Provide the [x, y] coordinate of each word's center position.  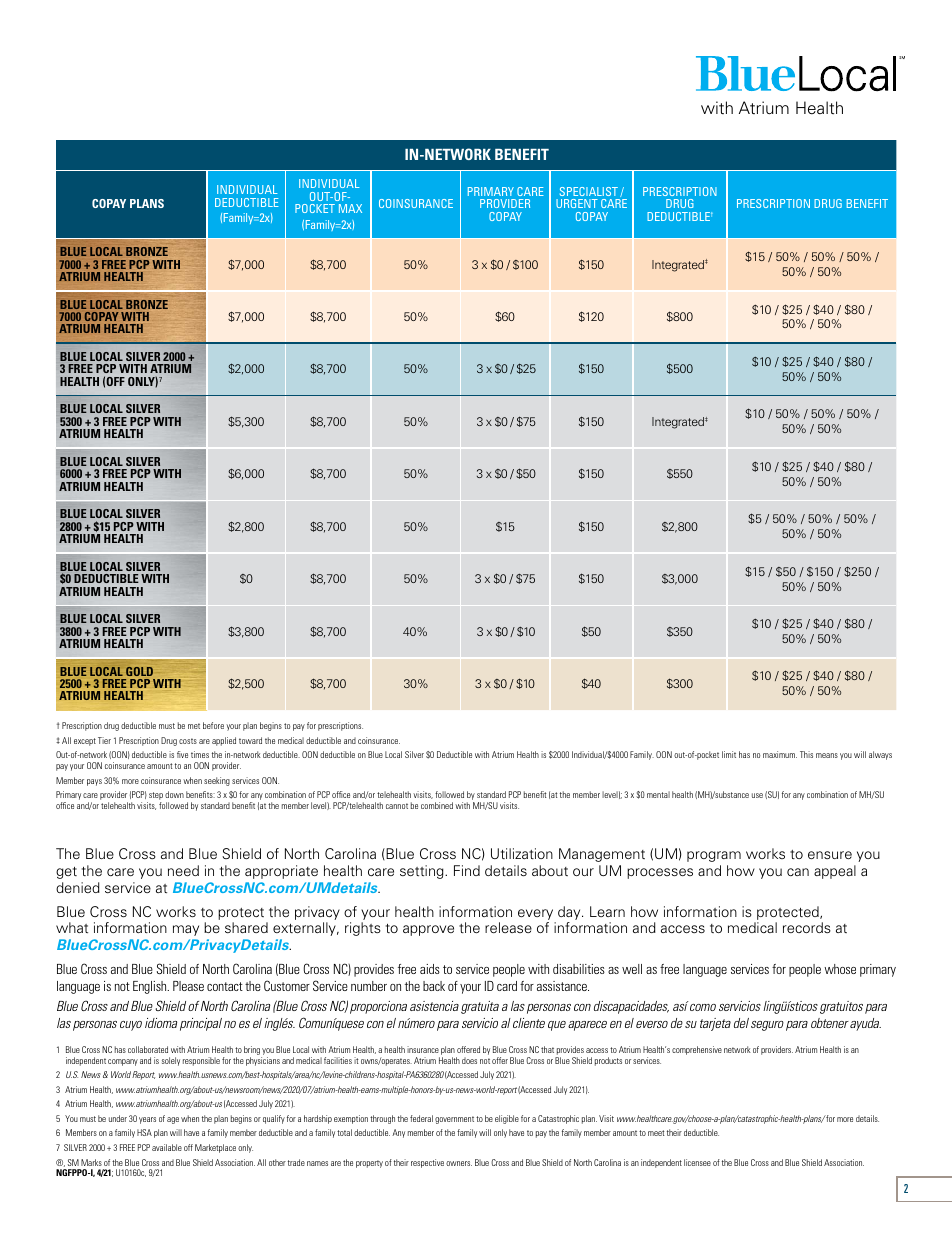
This [806, 754]
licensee [697, 1162]
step [155, 797]
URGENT [577, 203]
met [194, 726]
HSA [144, 1132]
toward [250, 740]
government [454, 1120]
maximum [780, 754]
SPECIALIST [589, 191]
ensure [830, 855]
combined [437, 805]
